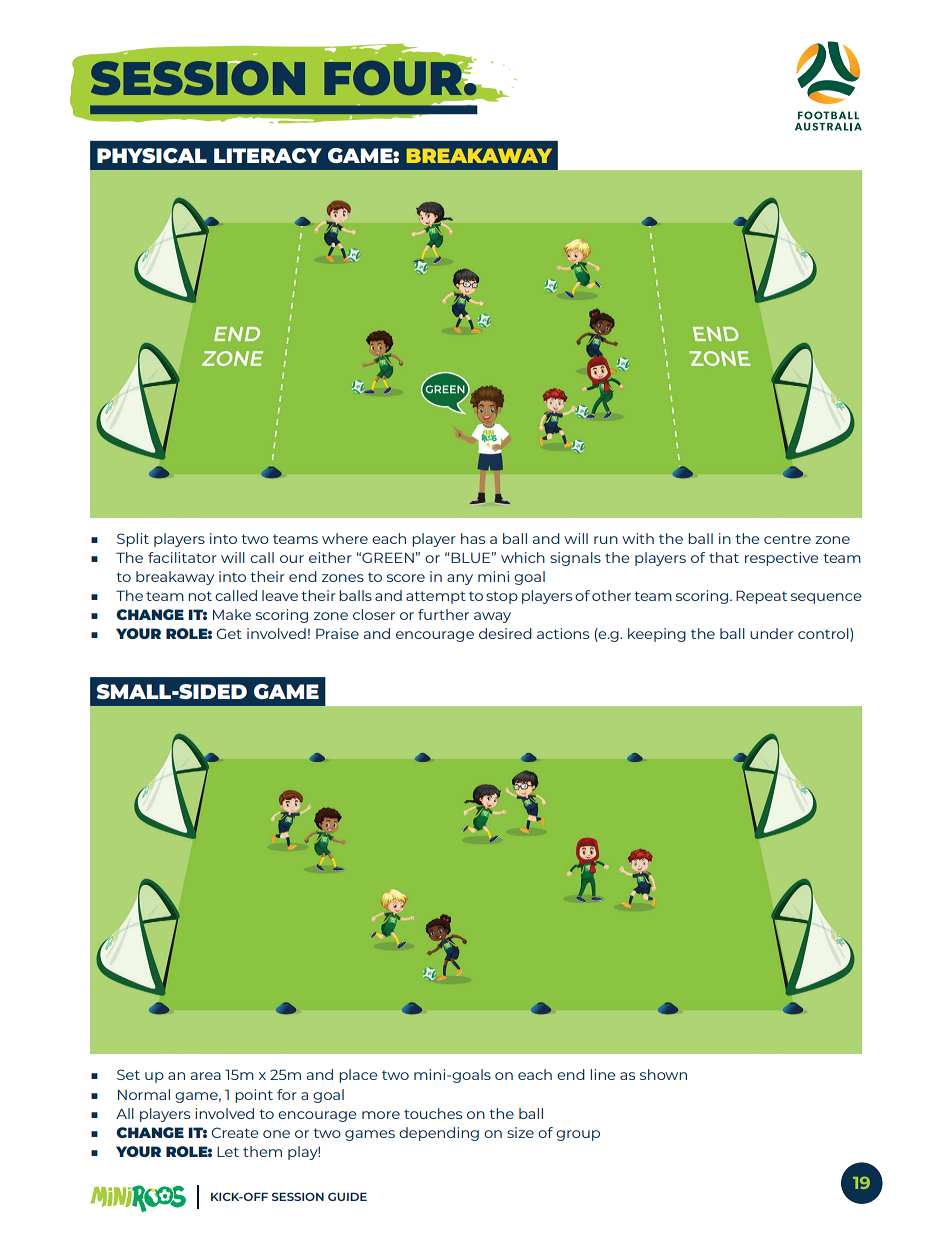 The width and height of the page is (952, 1233). What do you see at coordinates (182, 557) in the page?
I see `facilitator` at bounding box center [182, 557].
